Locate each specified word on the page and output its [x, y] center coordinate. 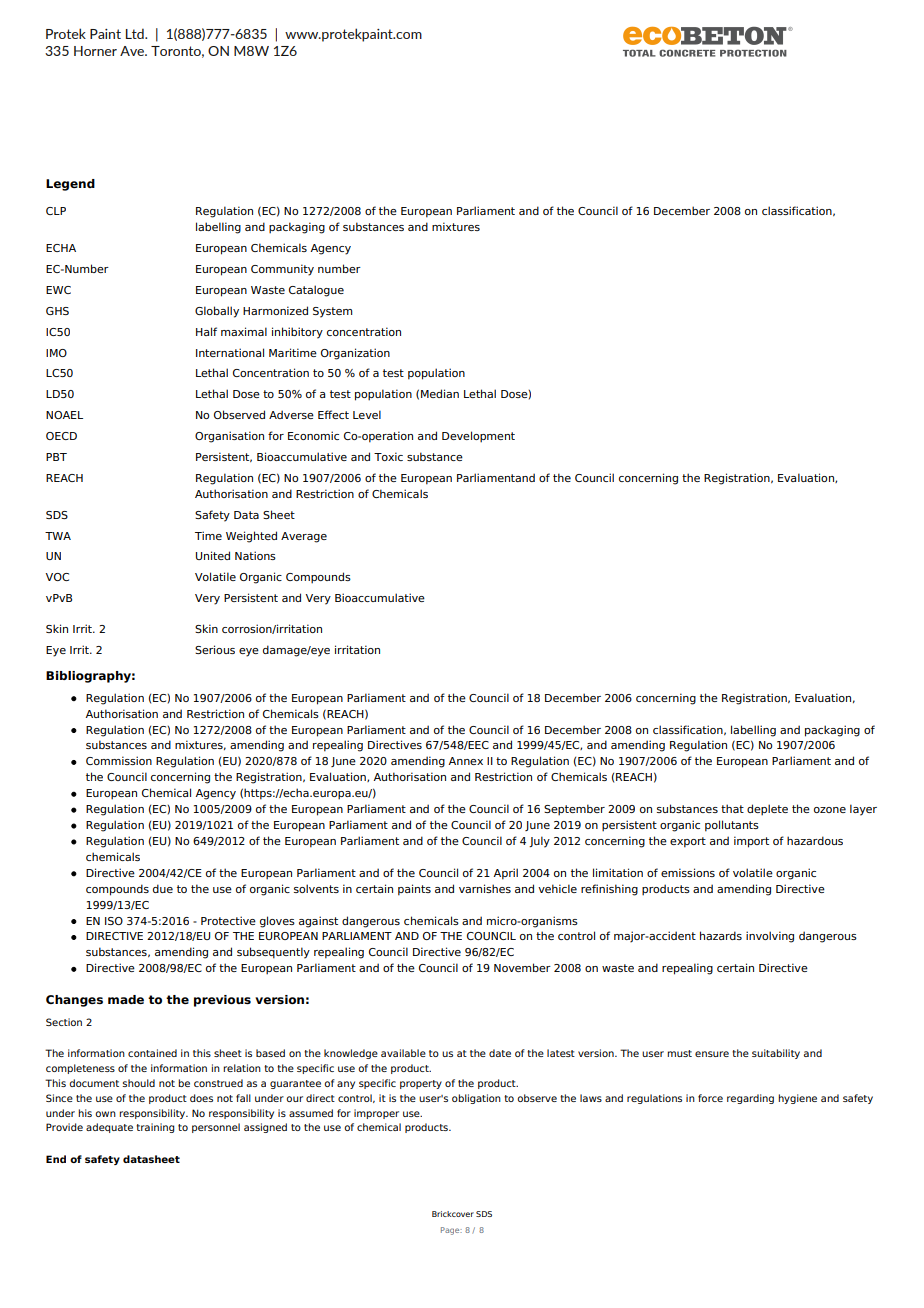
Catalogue [316, 291]
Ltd [136, 33]
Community [282, 270]
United [213, 555]
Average [304, 537]
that [732, 808]
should [138, 1083]
